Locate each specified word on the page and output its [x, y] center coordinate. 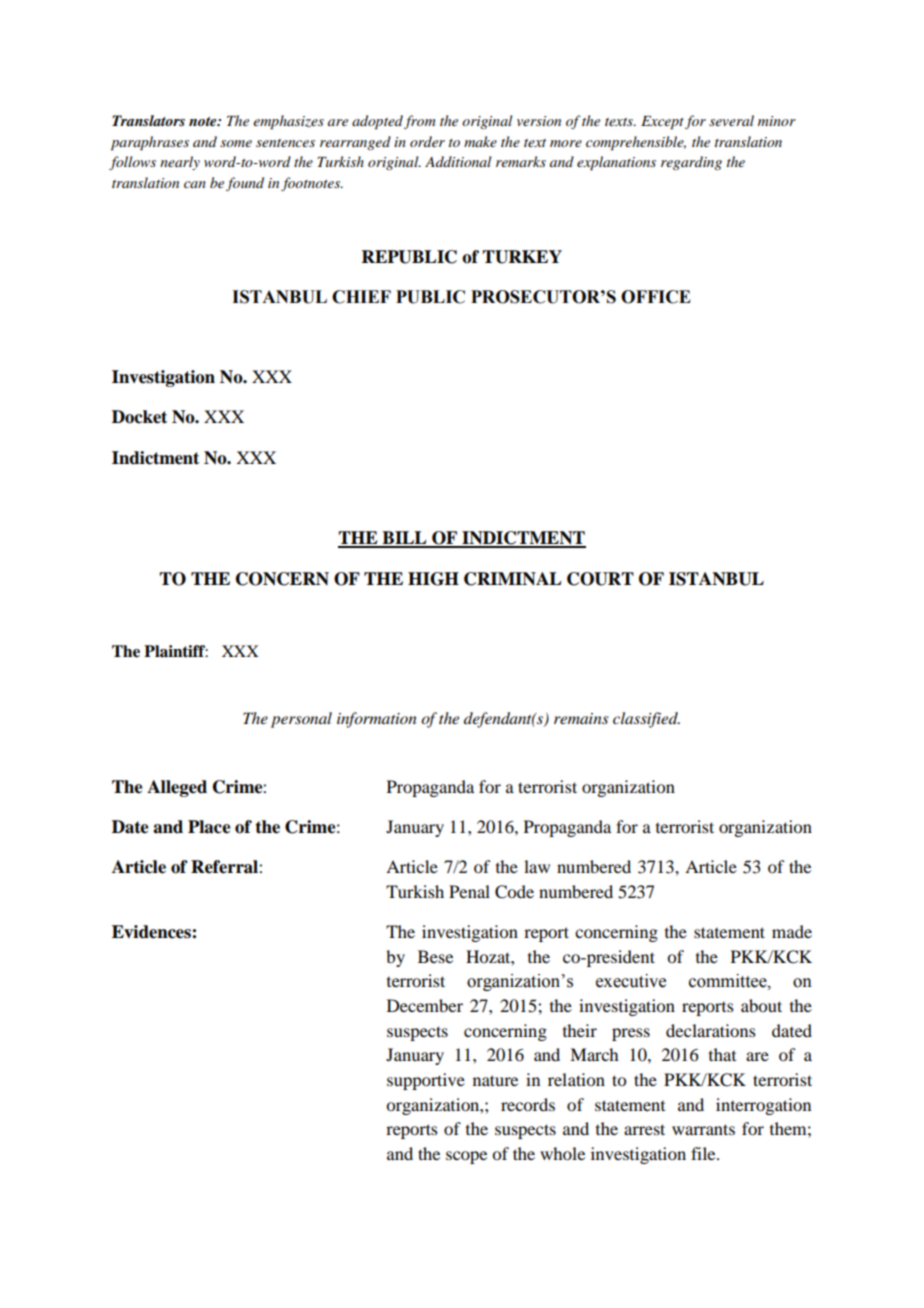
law [537, 866]
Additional [458, 161]
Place [209, 827]
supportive [426, 1081]
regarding [691, 163]
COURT [600, 579]
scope [466, 1157]
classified [646, 720]
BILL [404, 539]
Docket [139, 417]
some [236, 143]
